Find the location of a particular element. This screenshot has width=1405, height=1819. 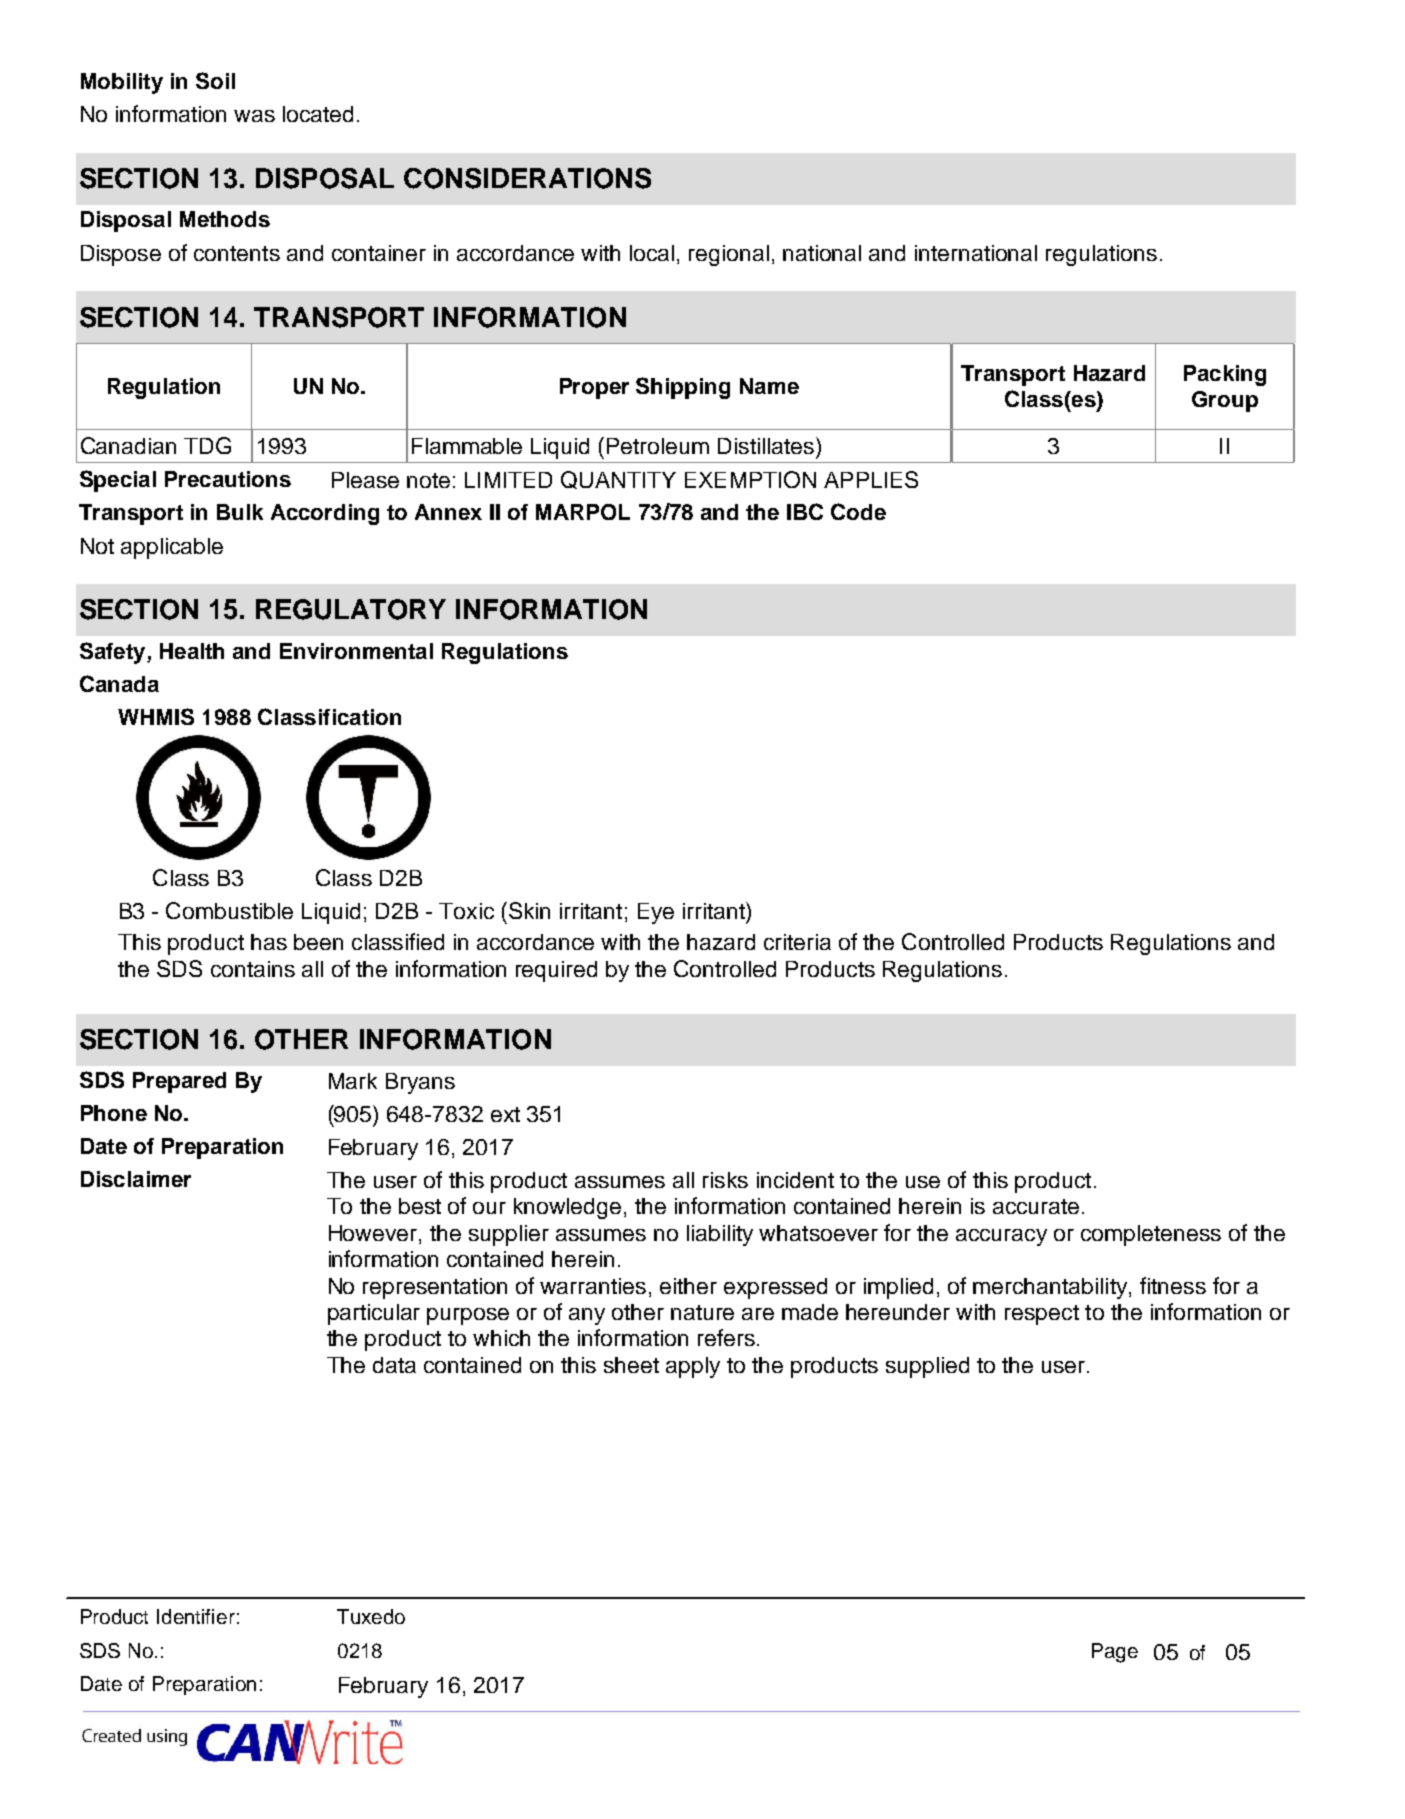

Combustible is located at coordinates (229, 910).
